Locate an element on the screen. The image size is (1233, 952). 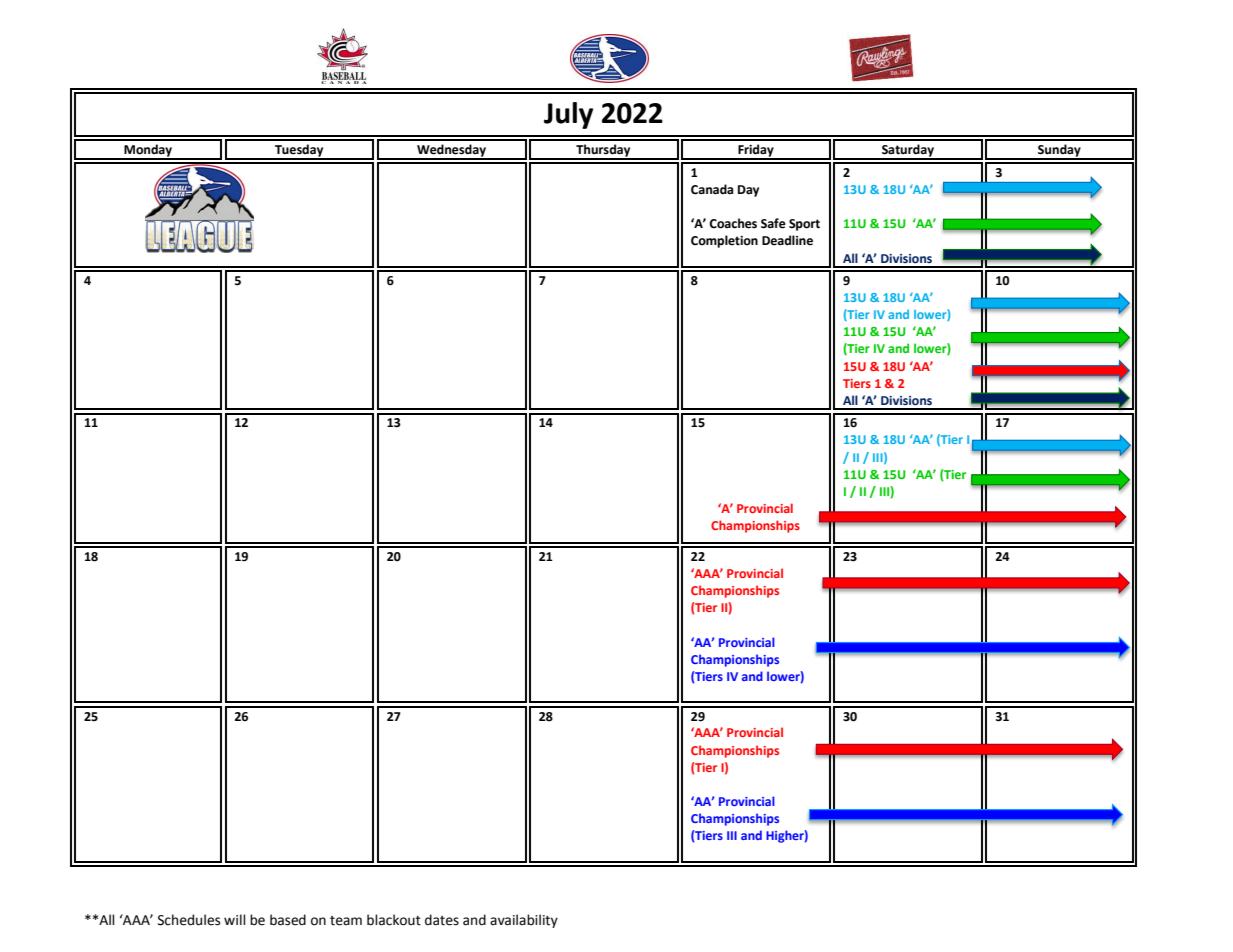
based is located at coordinates (288, 920).
